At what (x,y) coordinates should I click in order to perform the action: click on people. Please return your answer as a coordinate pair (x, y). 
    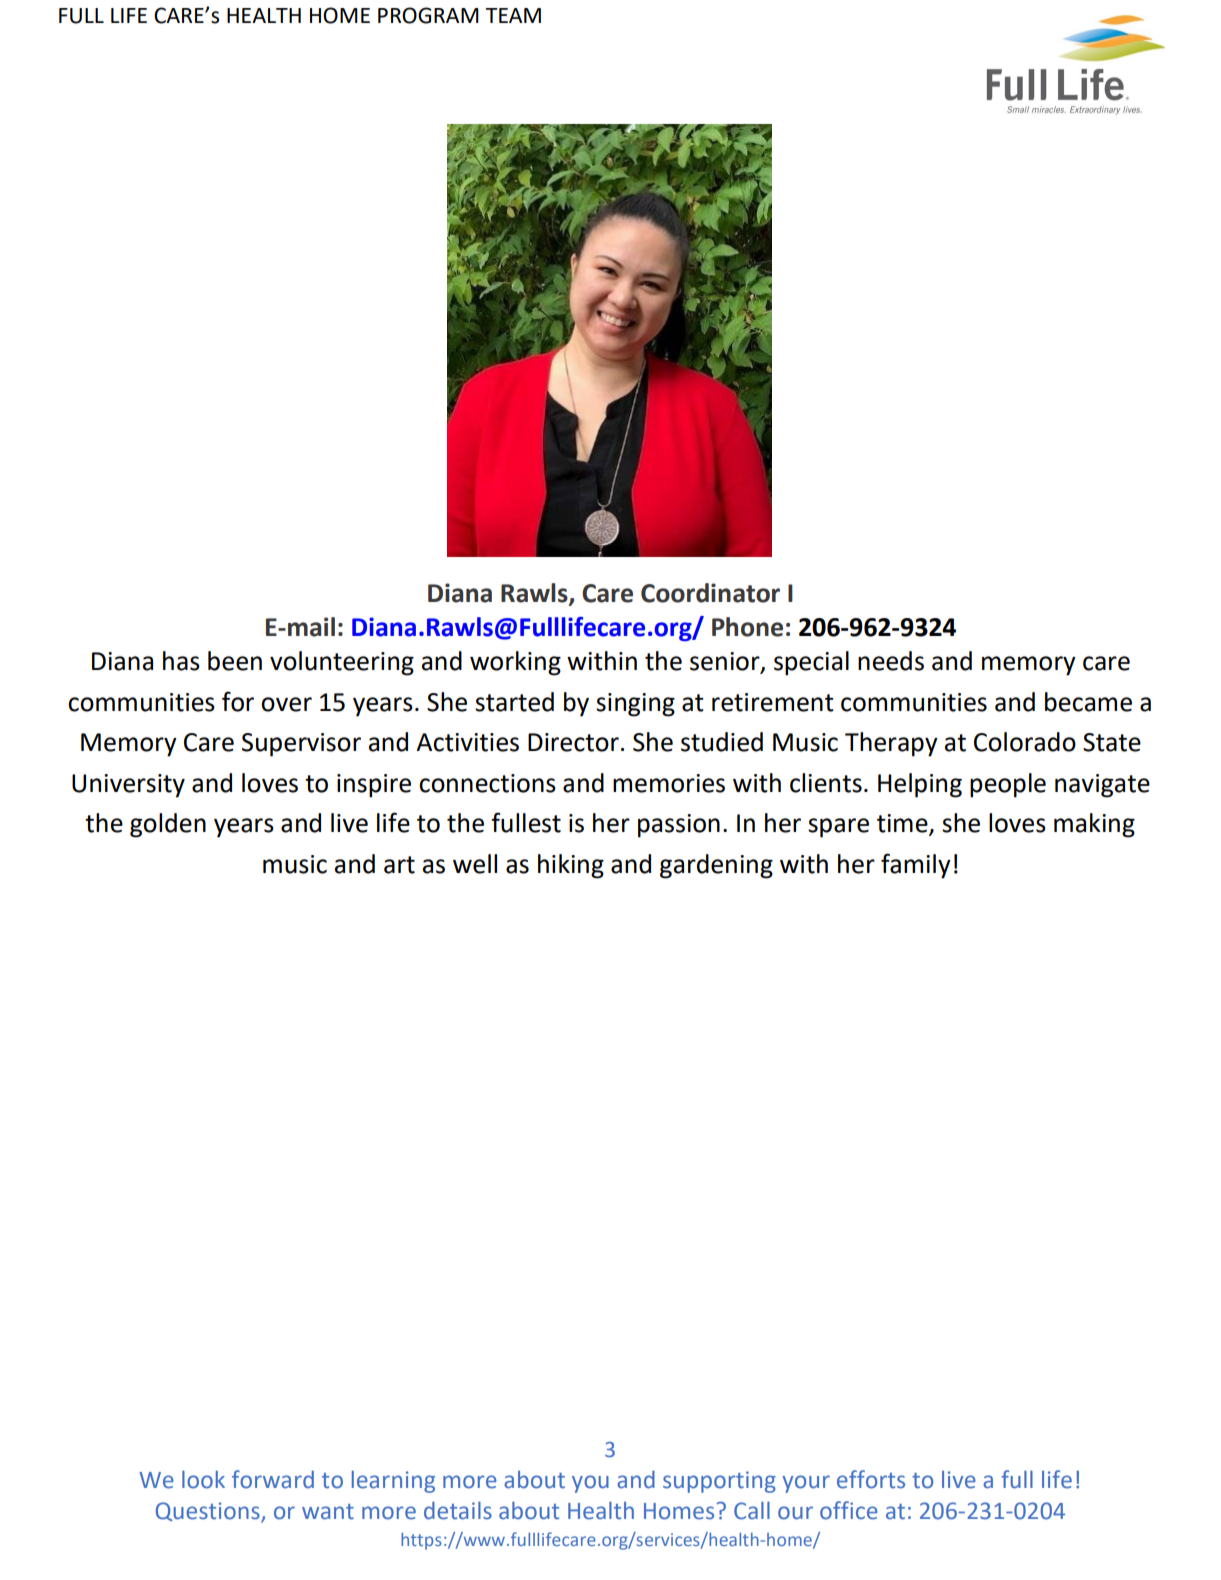
    Looking at the image, I should click on (1008, 785).
